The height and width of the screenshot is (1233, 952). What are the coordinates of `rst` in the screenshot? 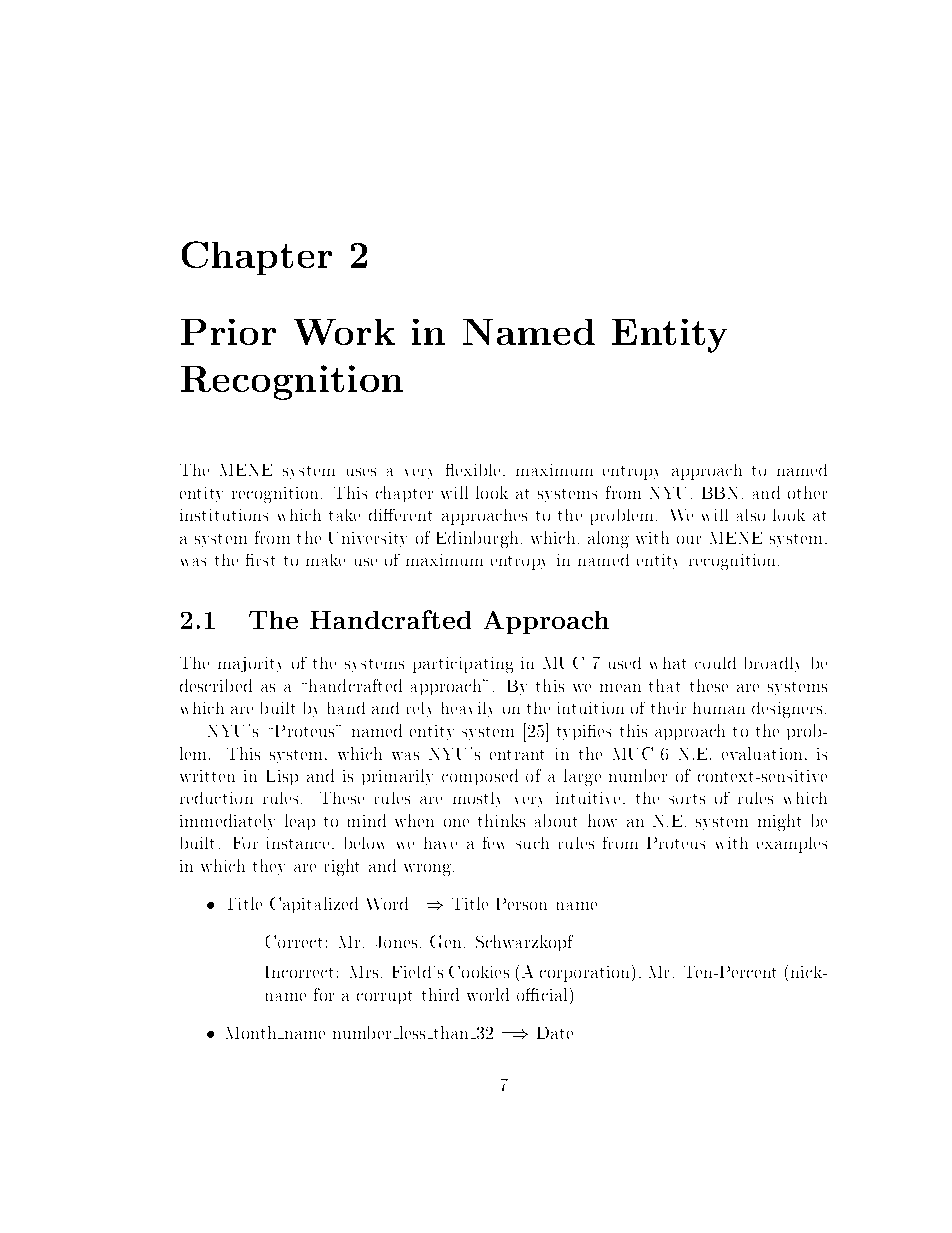 It's located at (266, 561).
